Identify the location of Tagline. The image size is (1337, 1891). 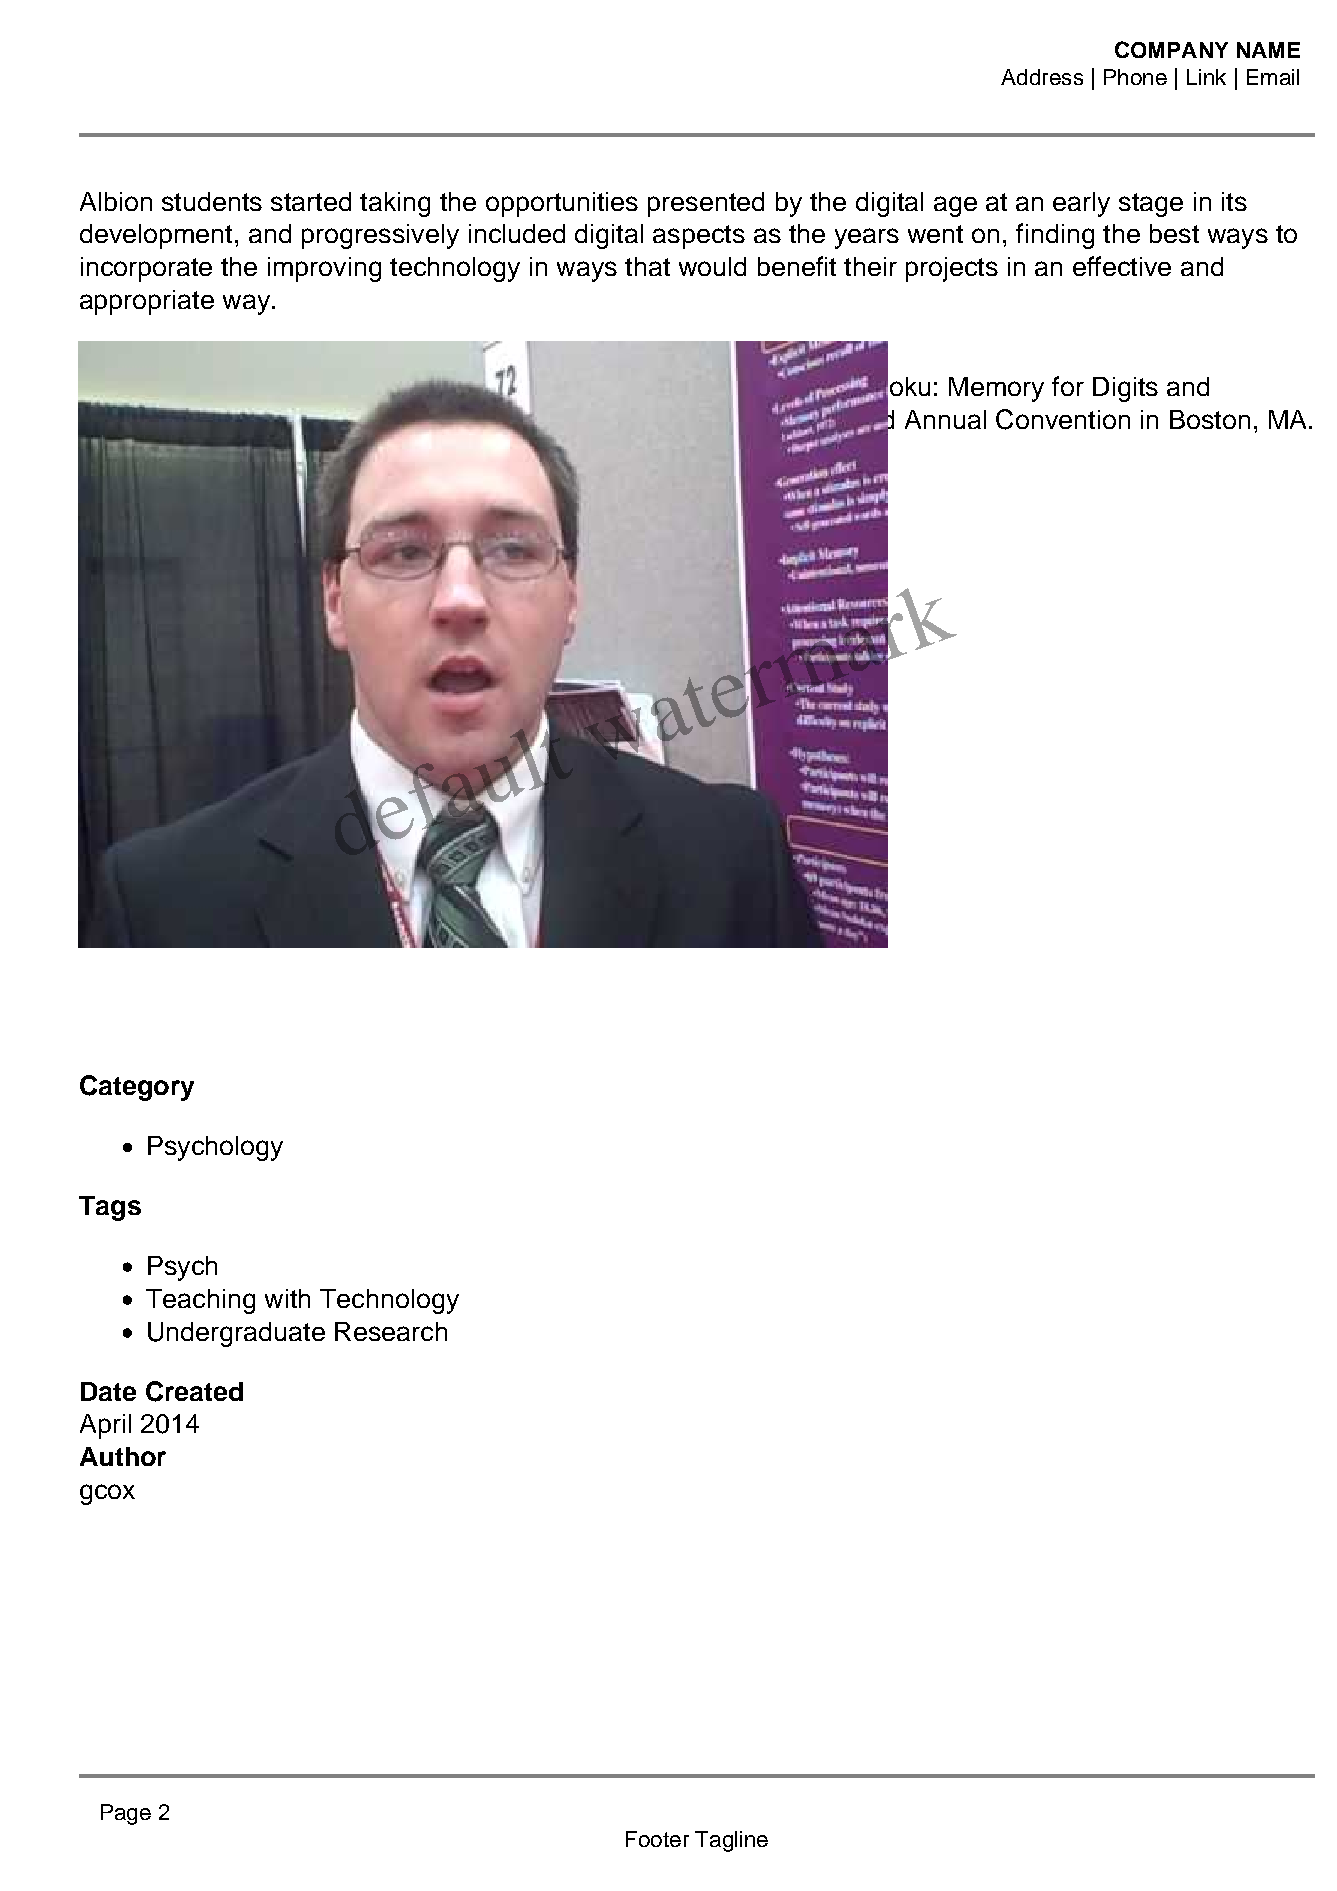
(731, 1841).
